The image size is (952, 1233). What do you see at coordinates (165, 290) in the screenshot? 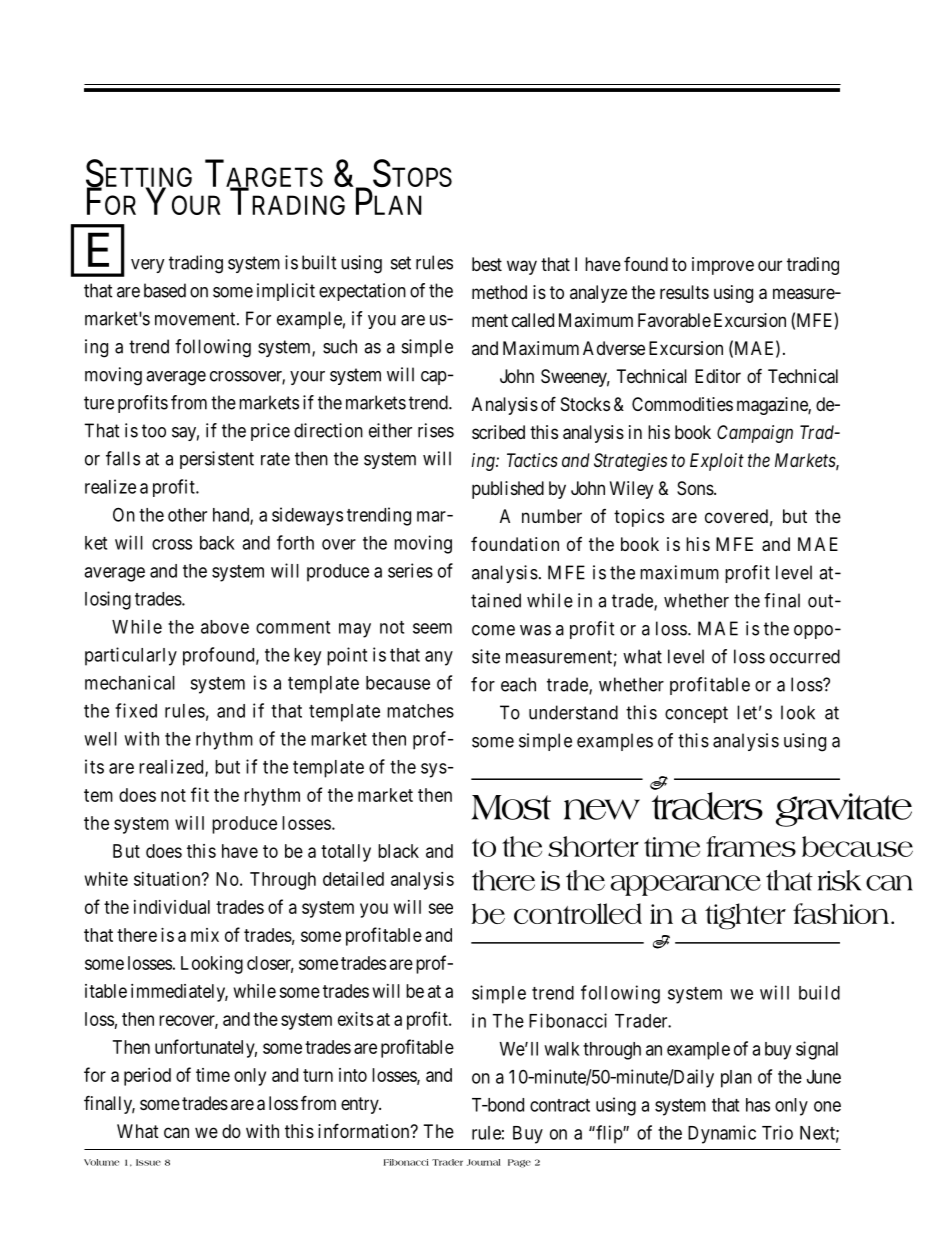
I see `based` at bounding box center [165, 290].
